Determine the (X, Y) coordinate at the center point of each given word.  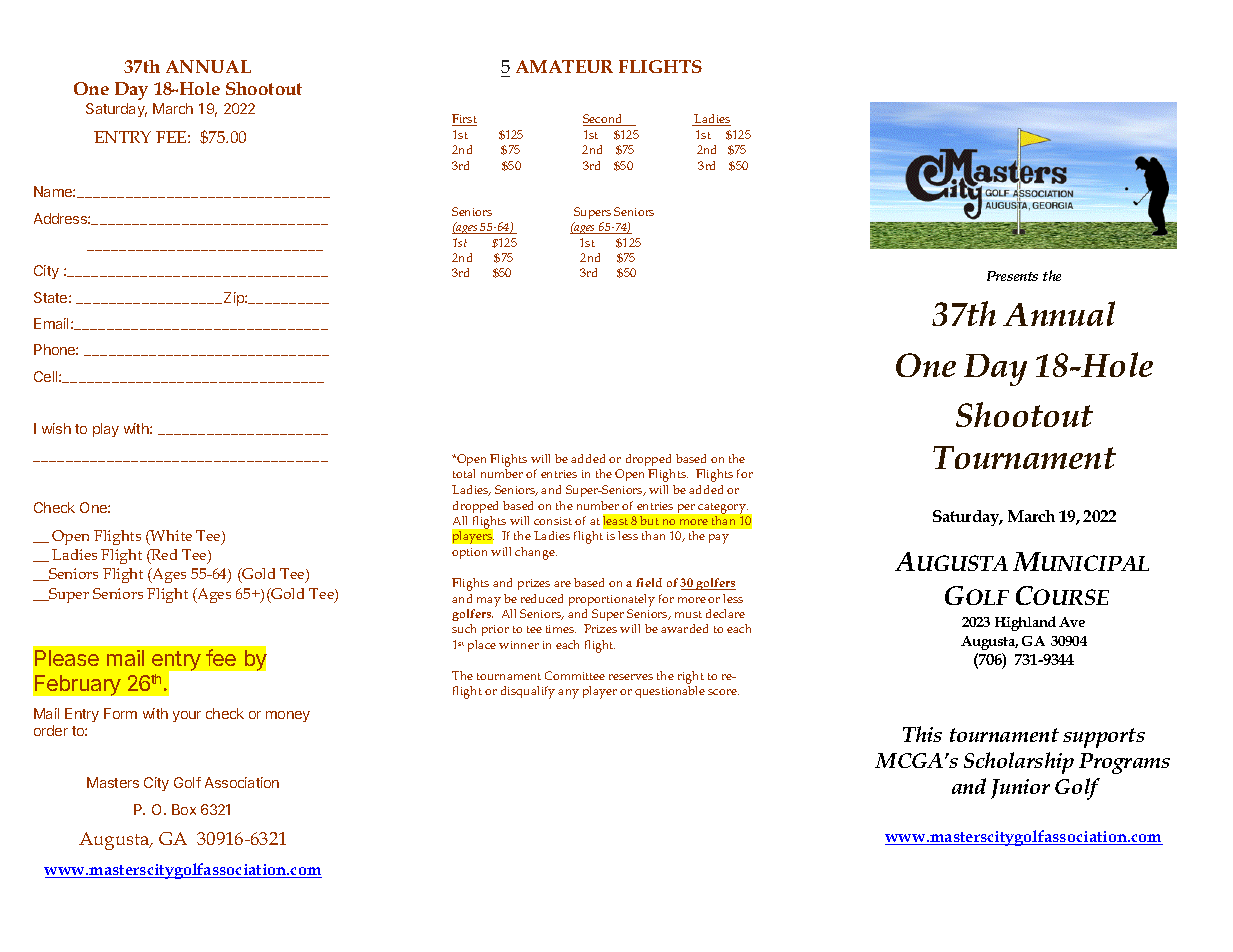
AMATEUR (564, 66)
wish (56, 428)
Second (604, 120)
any (568, 694)
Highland (1025, 623)
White (170, 537)
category (723, 508)
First (464, 120)
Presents (1012, 276)
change (536, 553)
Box (184, 809)
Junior (1020, 789)
